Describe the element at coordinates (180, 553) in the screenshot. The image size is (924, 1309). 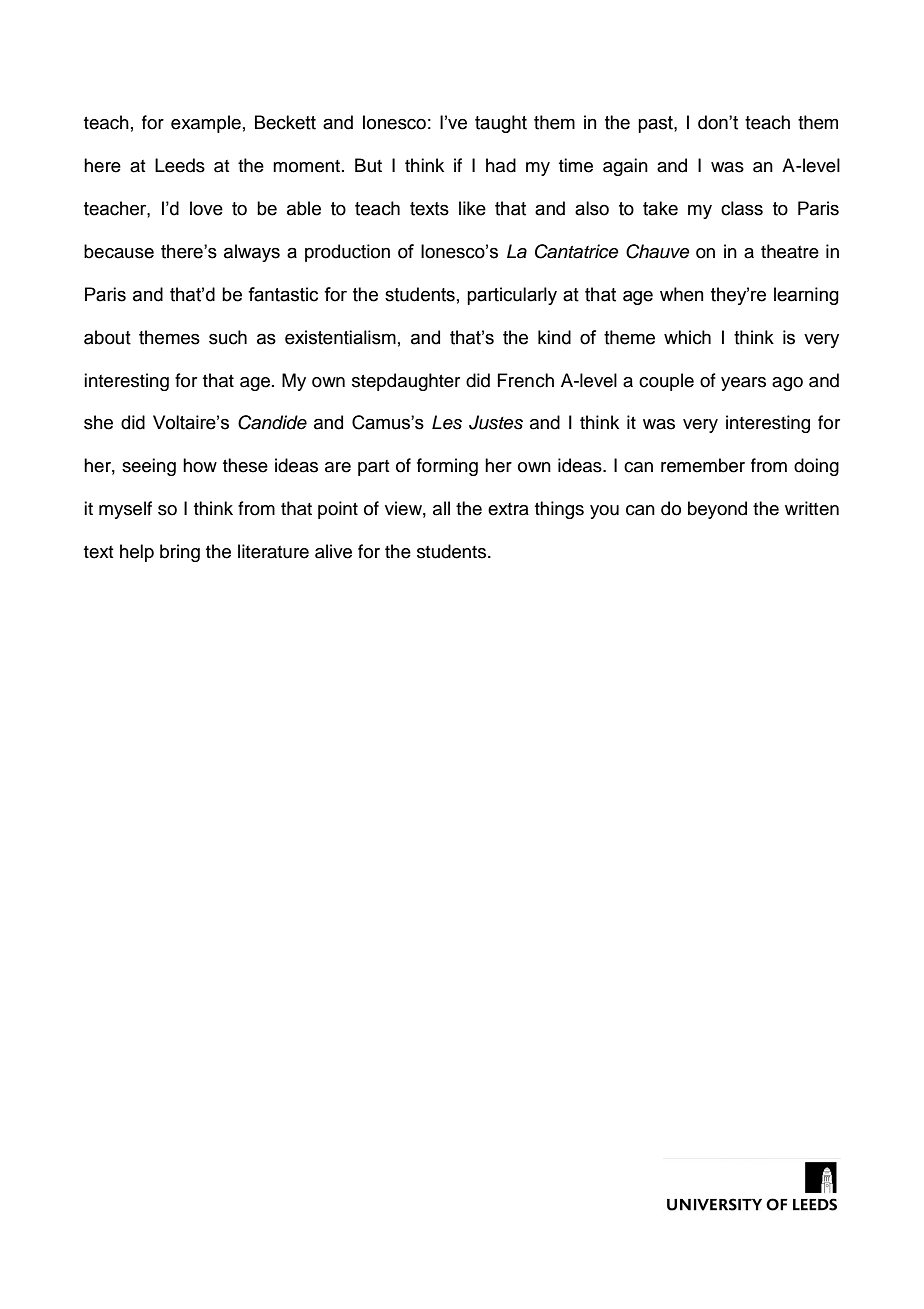
I see `bring` at that location.
